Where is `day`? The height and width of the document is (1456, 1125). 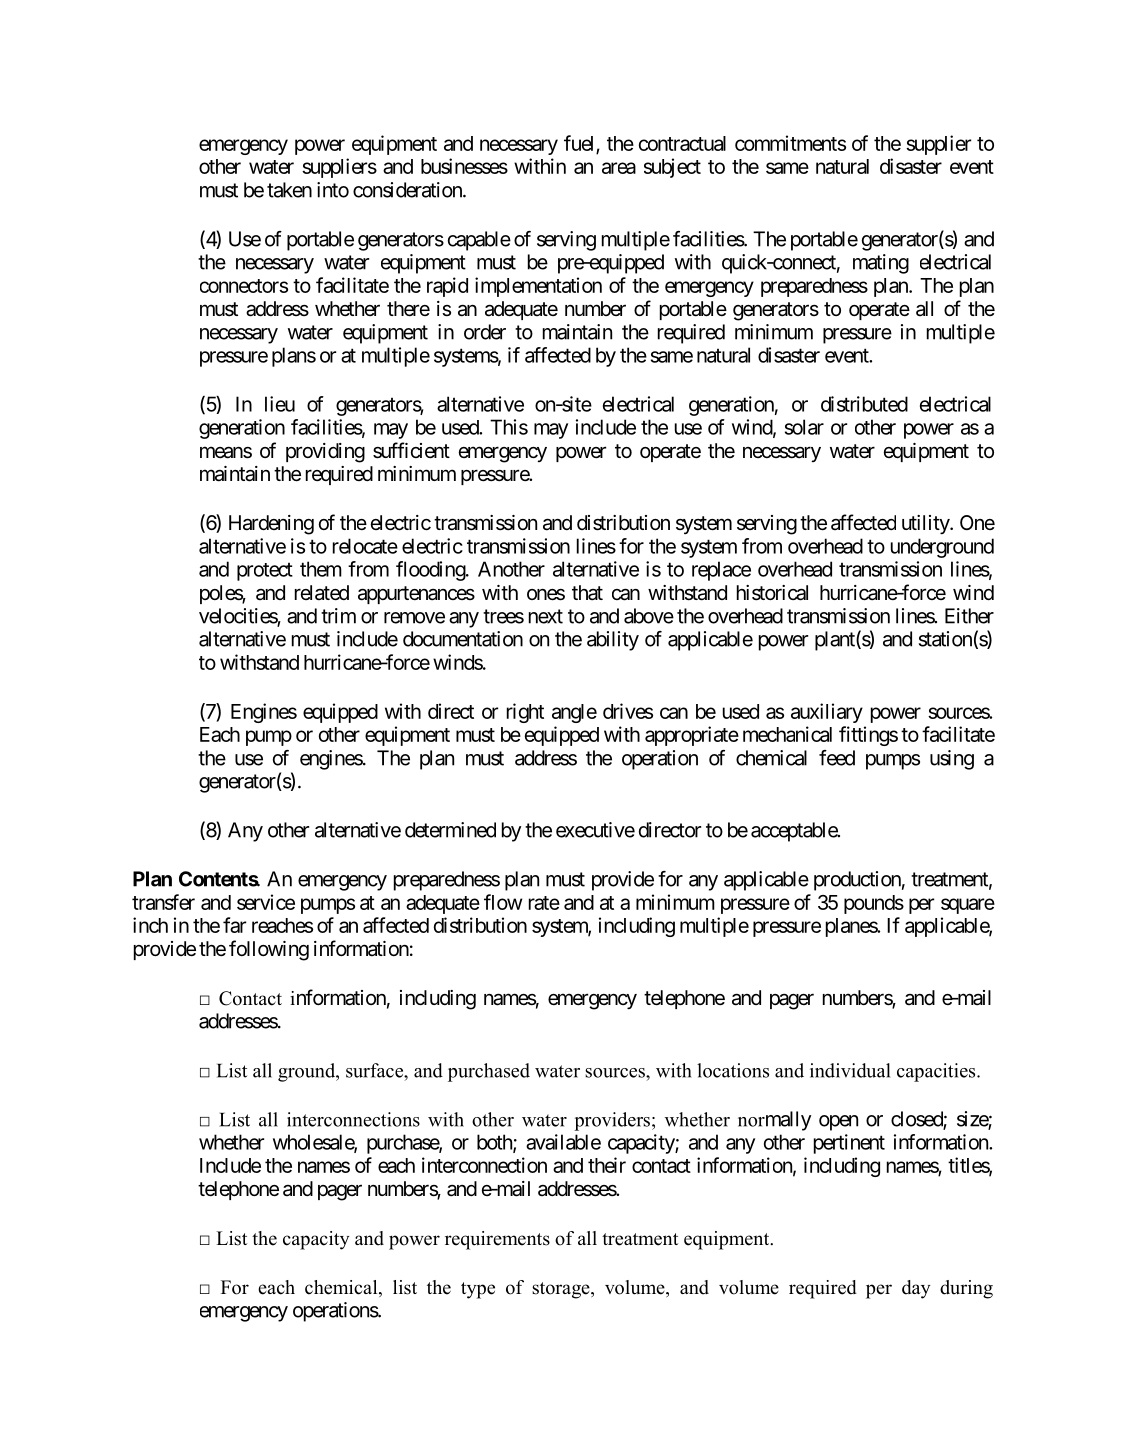 day is located at coordinates (916, 1289).
